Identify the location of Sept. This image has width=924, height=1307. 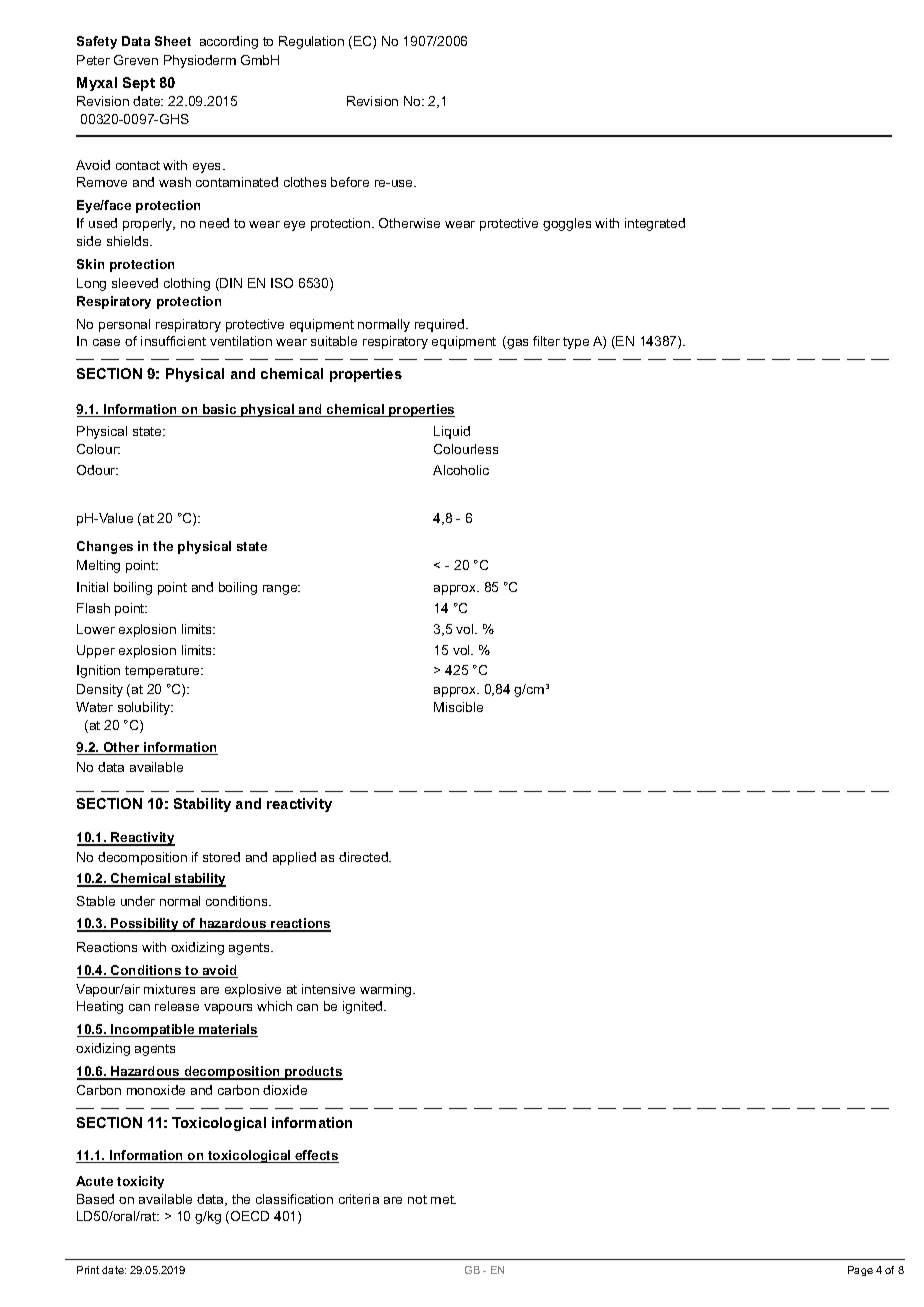
(139, 84).
